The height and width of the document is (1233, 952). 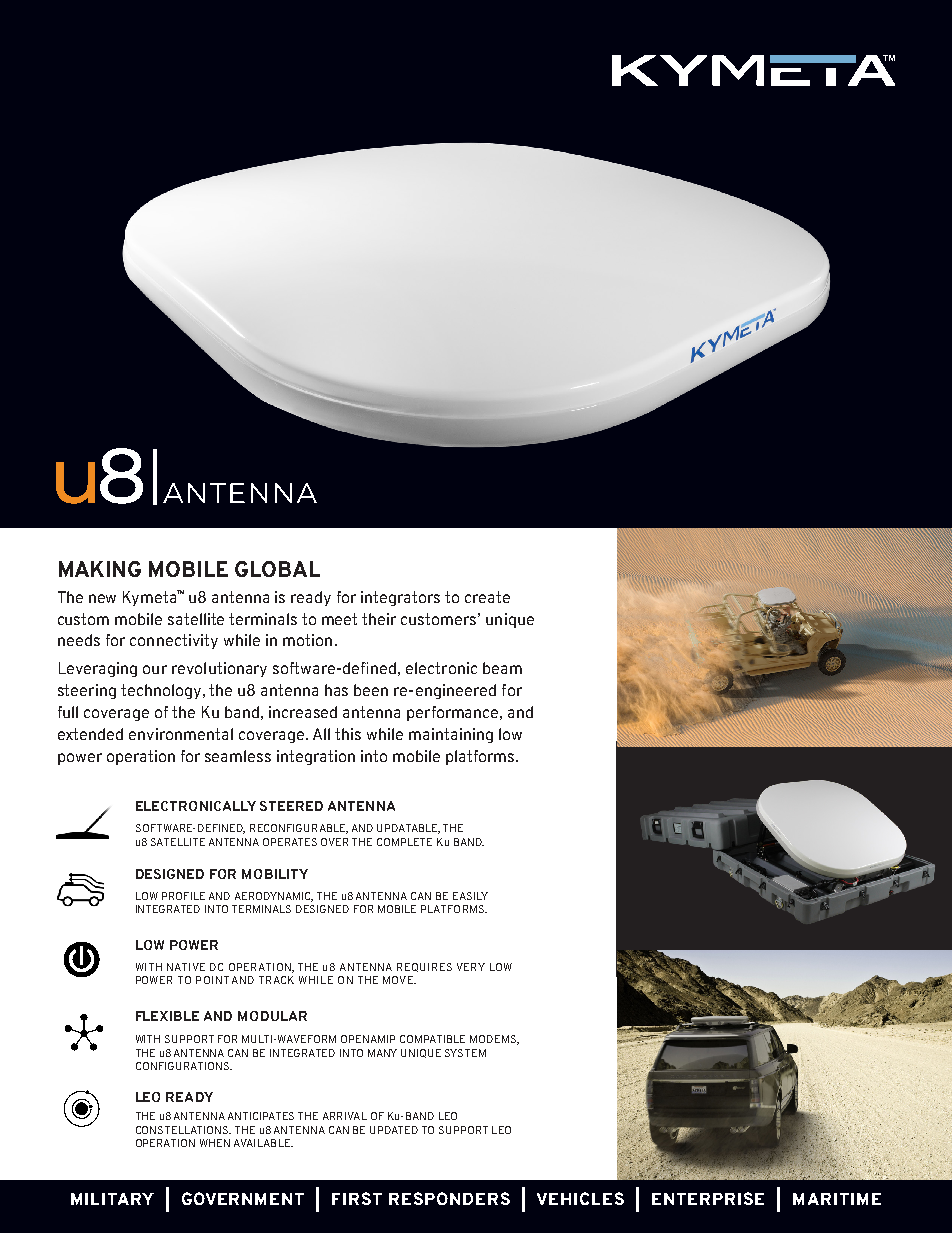 What do you see at coordinates (471, 967) in the document?
I see `VERY` at bounding box center [471, 967].
